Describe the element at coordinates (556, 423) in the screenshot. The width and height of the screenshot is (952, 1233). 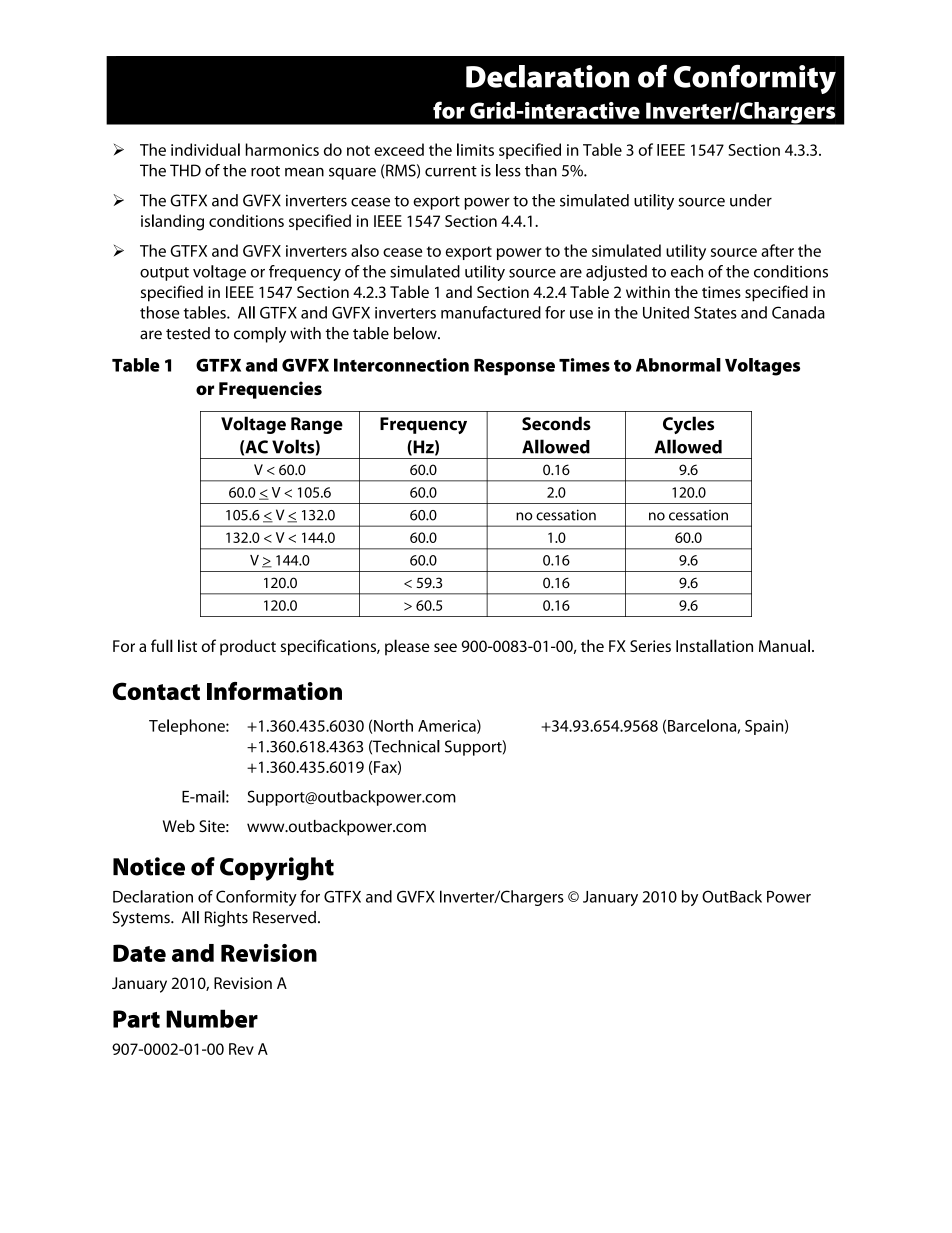
I see `Seconds` at that location.
